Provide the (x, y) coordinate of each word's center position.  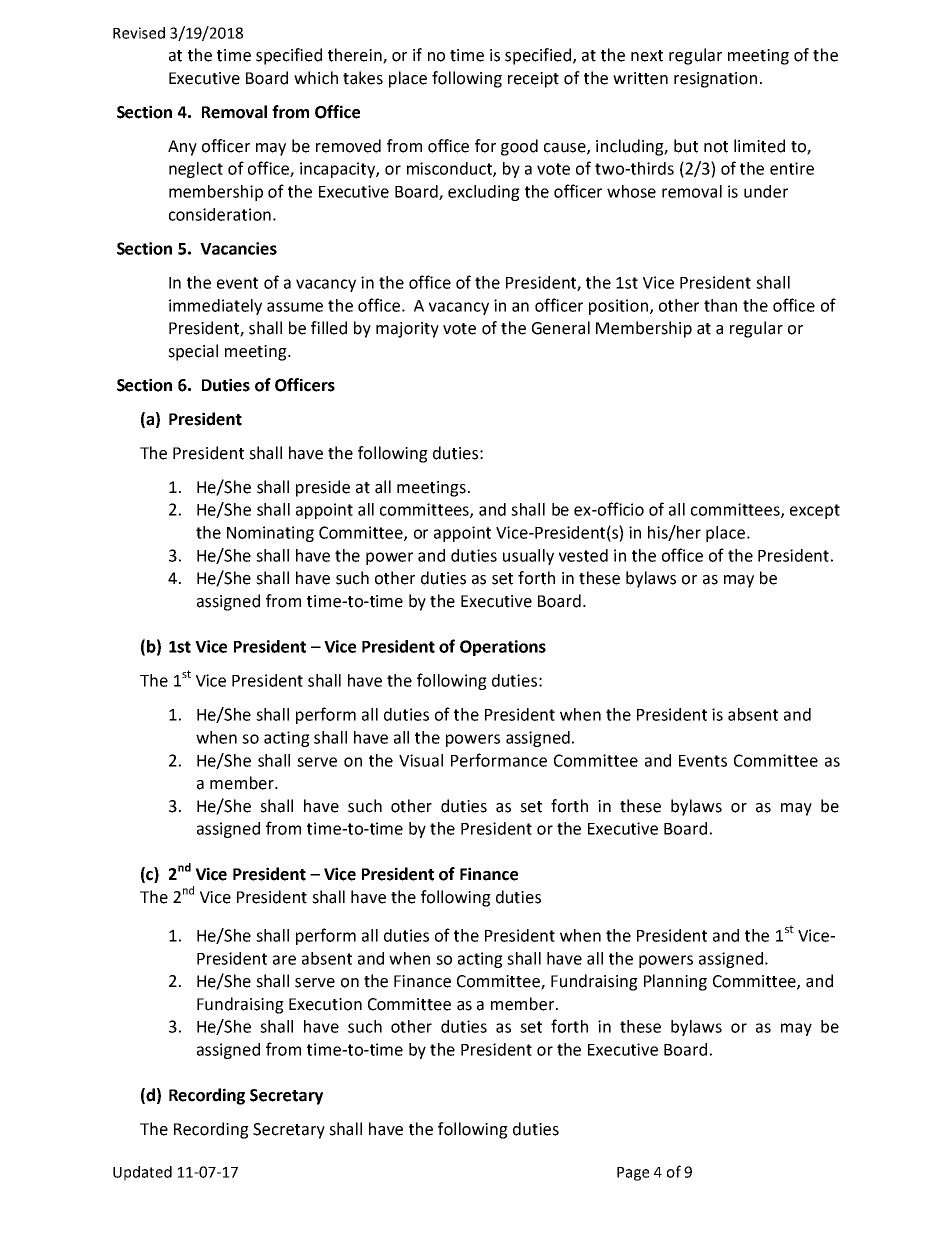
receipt (533, 80)
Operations (503, 648)
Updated (142, 1173)
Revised (139, 33)
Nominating (270, 534)
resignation (715, 80)
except (815, 511)
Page (633, 1174)
